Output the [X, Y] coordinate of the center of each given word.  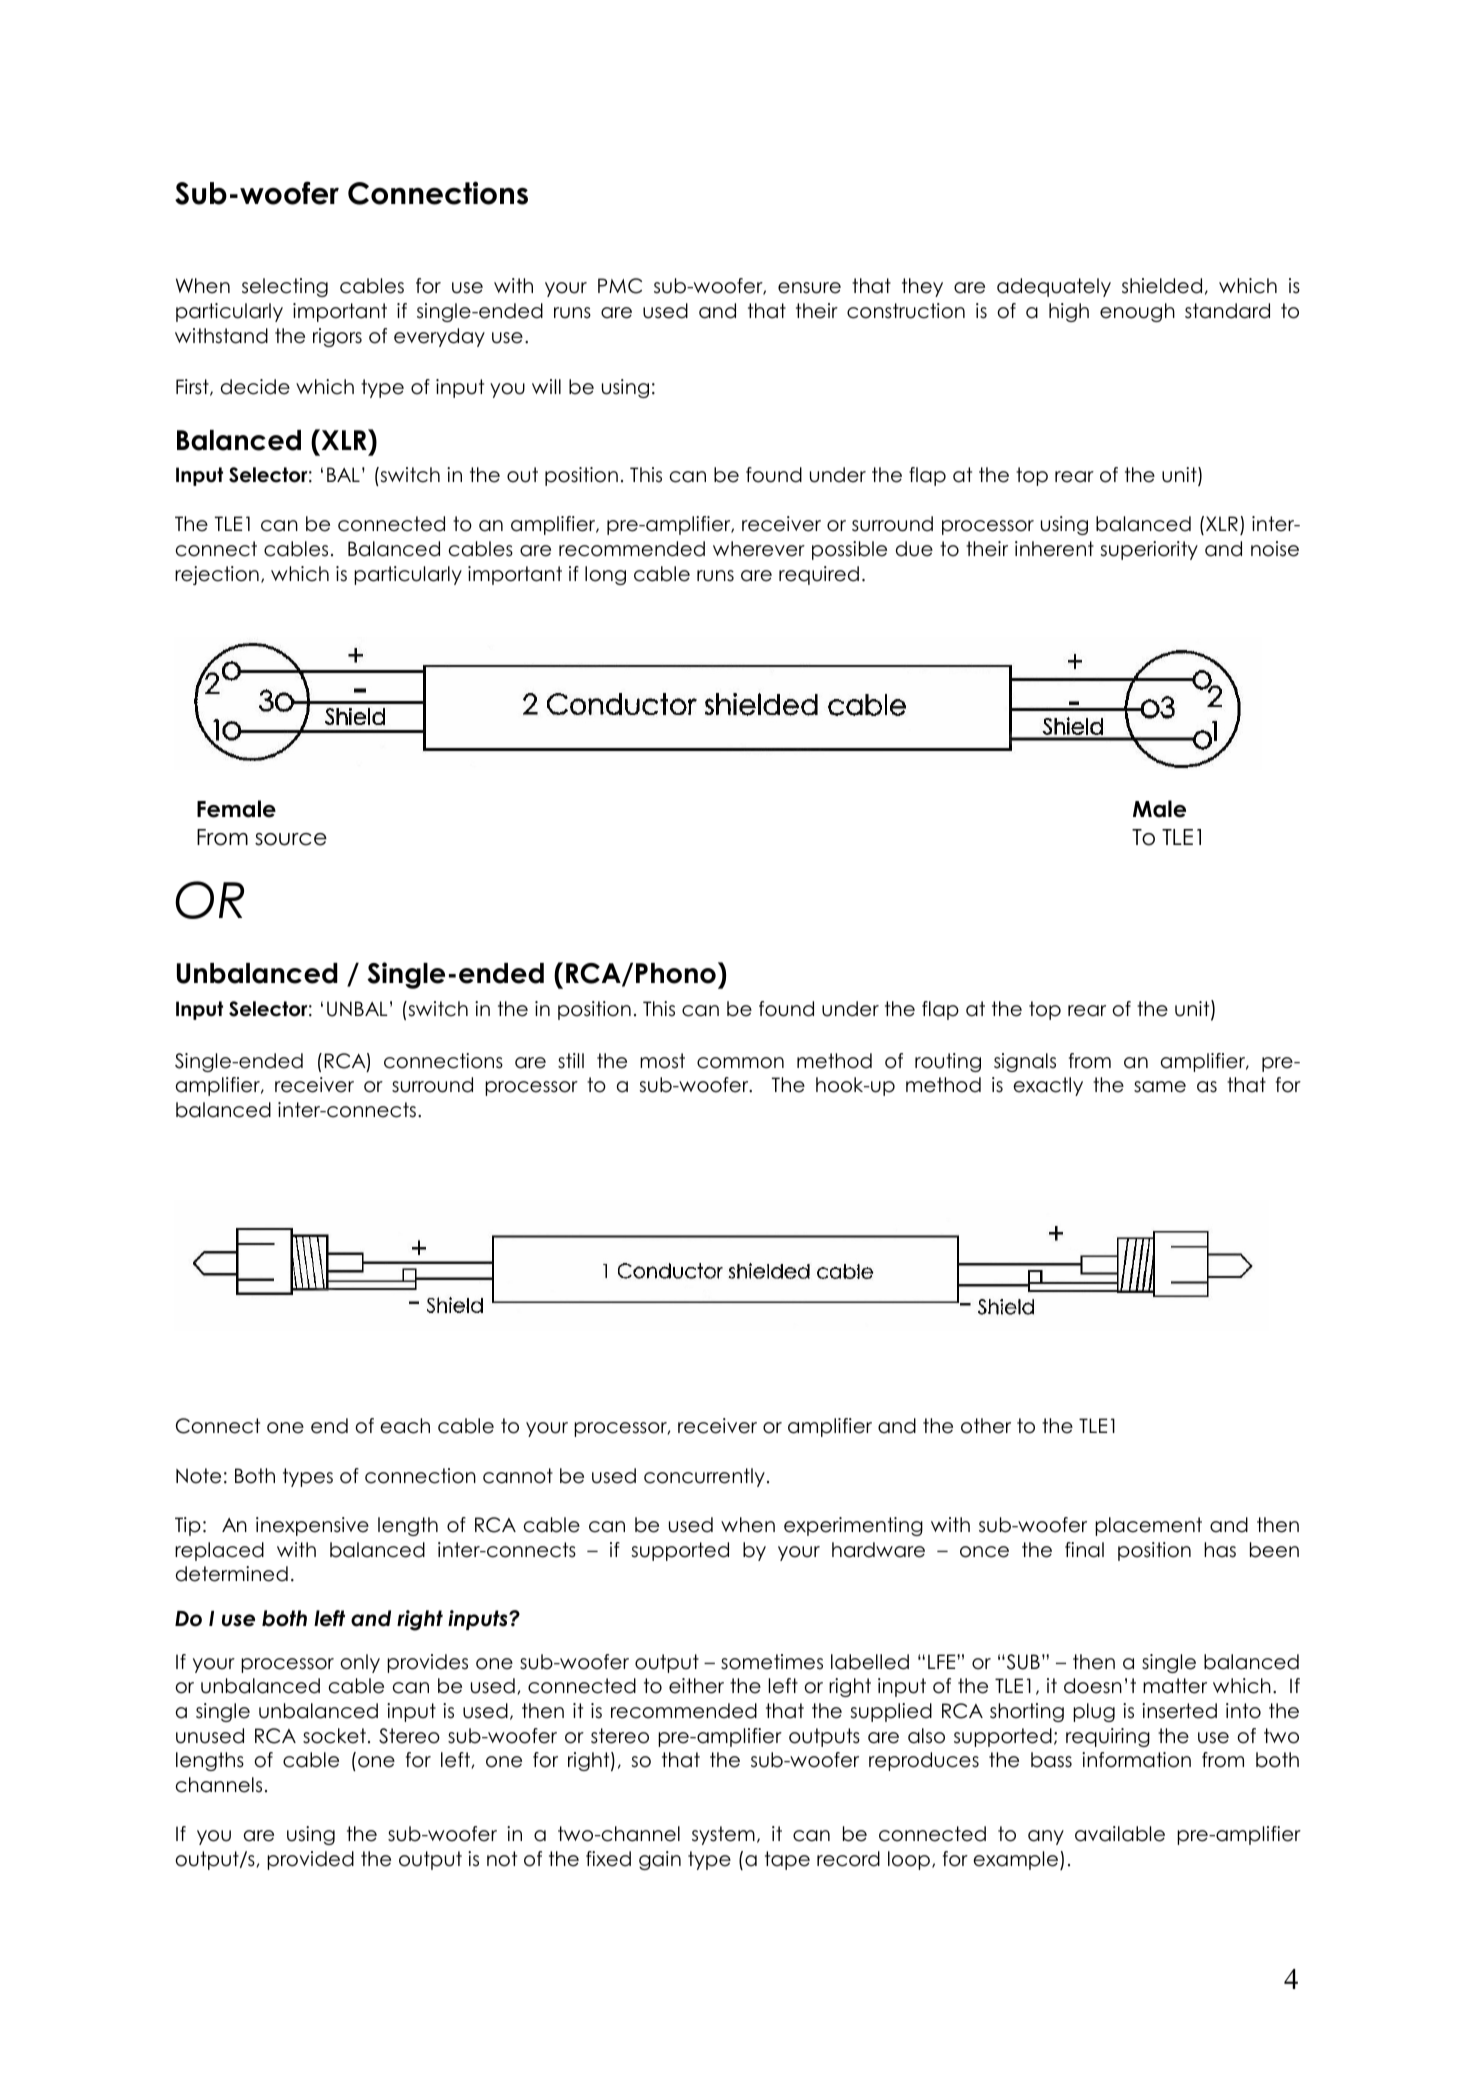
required [819, 575]
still [571, 1061]
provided [310, 1860]
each [405, 1426]
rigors [337, 337]
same [1160, 1087]
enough [1137, 312]
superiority [1149, 550]
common [740, 1063]
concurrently [704, 1477]
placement [1148, 1526]
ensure [809, 288]
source [291, 839]
